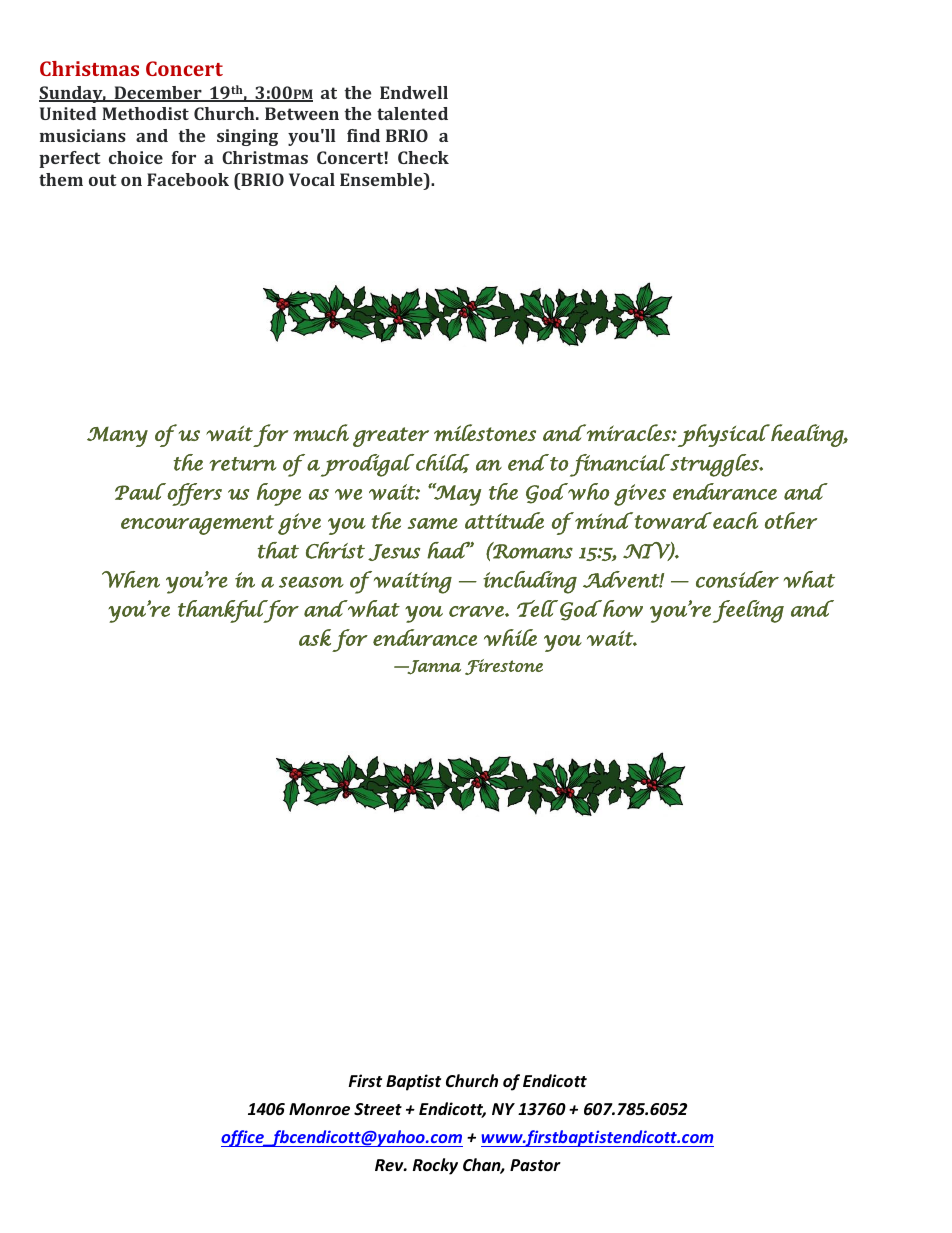 This document has height=1233, width=952. I want to click on Methodist, so click(145, 113).
